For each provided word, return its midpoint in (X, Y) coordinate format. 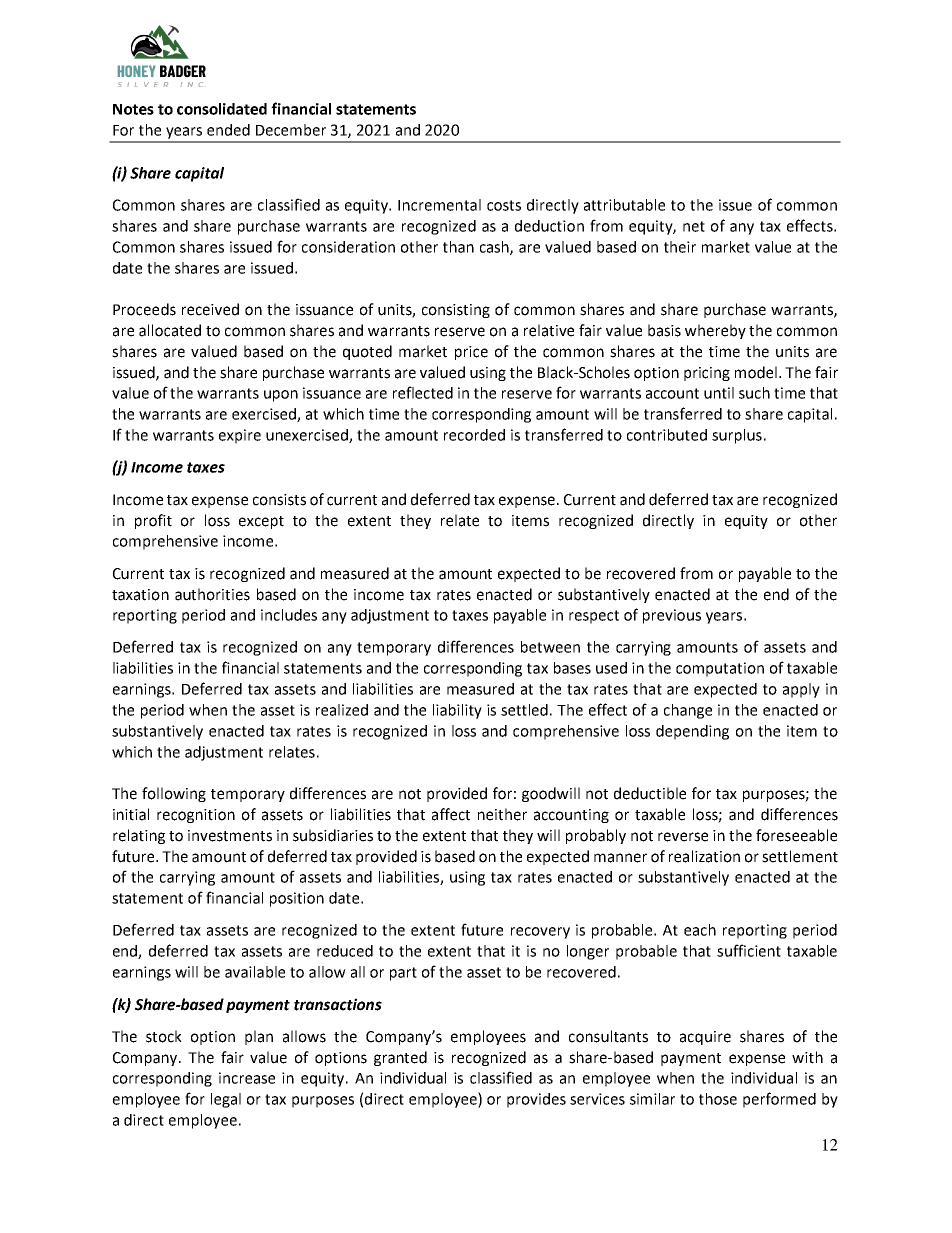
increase (247, 1078)
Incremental (439, 205)
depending (692, 732)
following (174, 794)
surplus (737, 436)
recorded (474, 435)
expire (240, 436)
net (694, 226)
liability (457, 711)
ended (228, 130)
